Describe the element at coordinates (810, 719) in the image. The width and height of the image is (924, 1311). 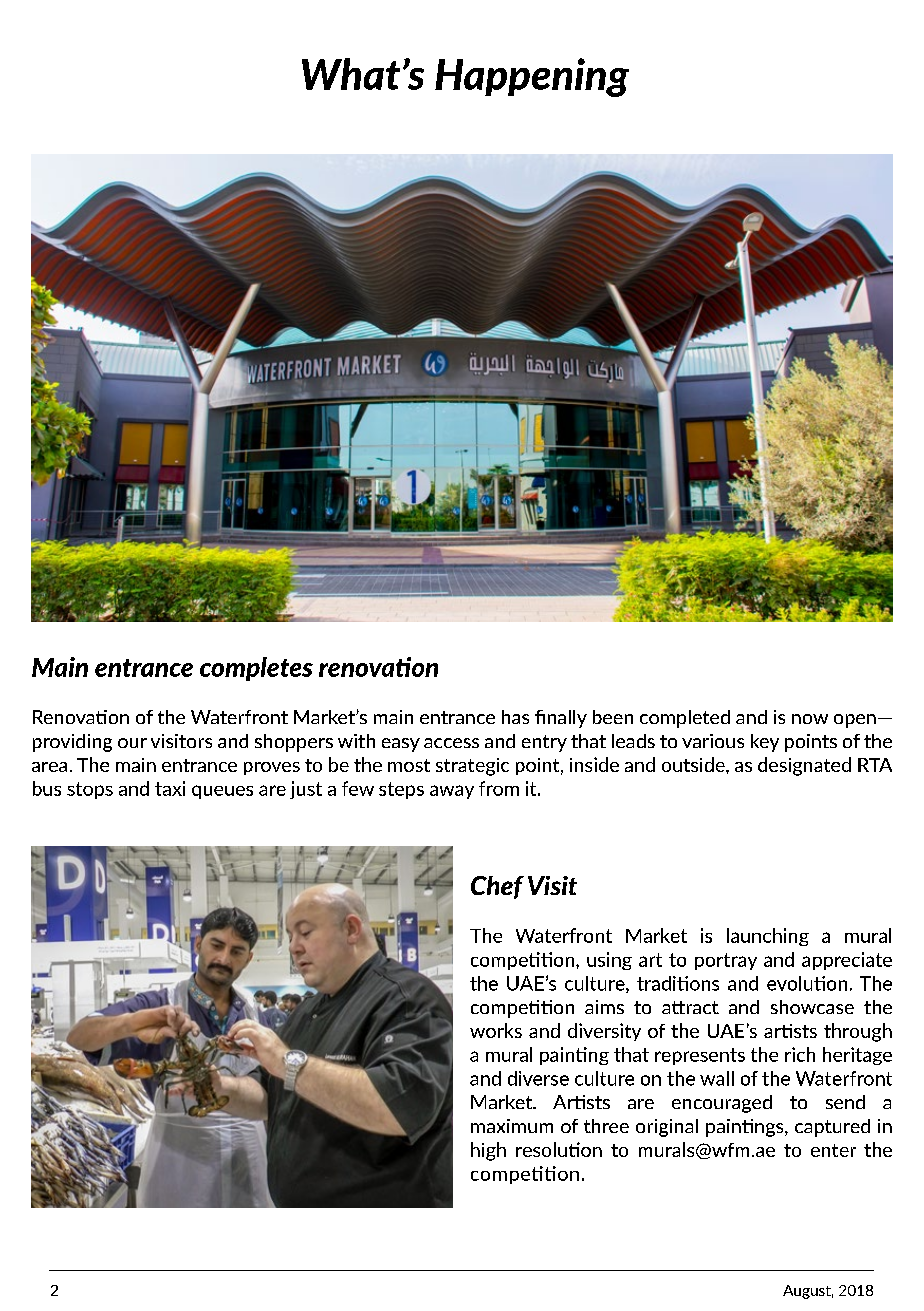
I see `now` at that location.
